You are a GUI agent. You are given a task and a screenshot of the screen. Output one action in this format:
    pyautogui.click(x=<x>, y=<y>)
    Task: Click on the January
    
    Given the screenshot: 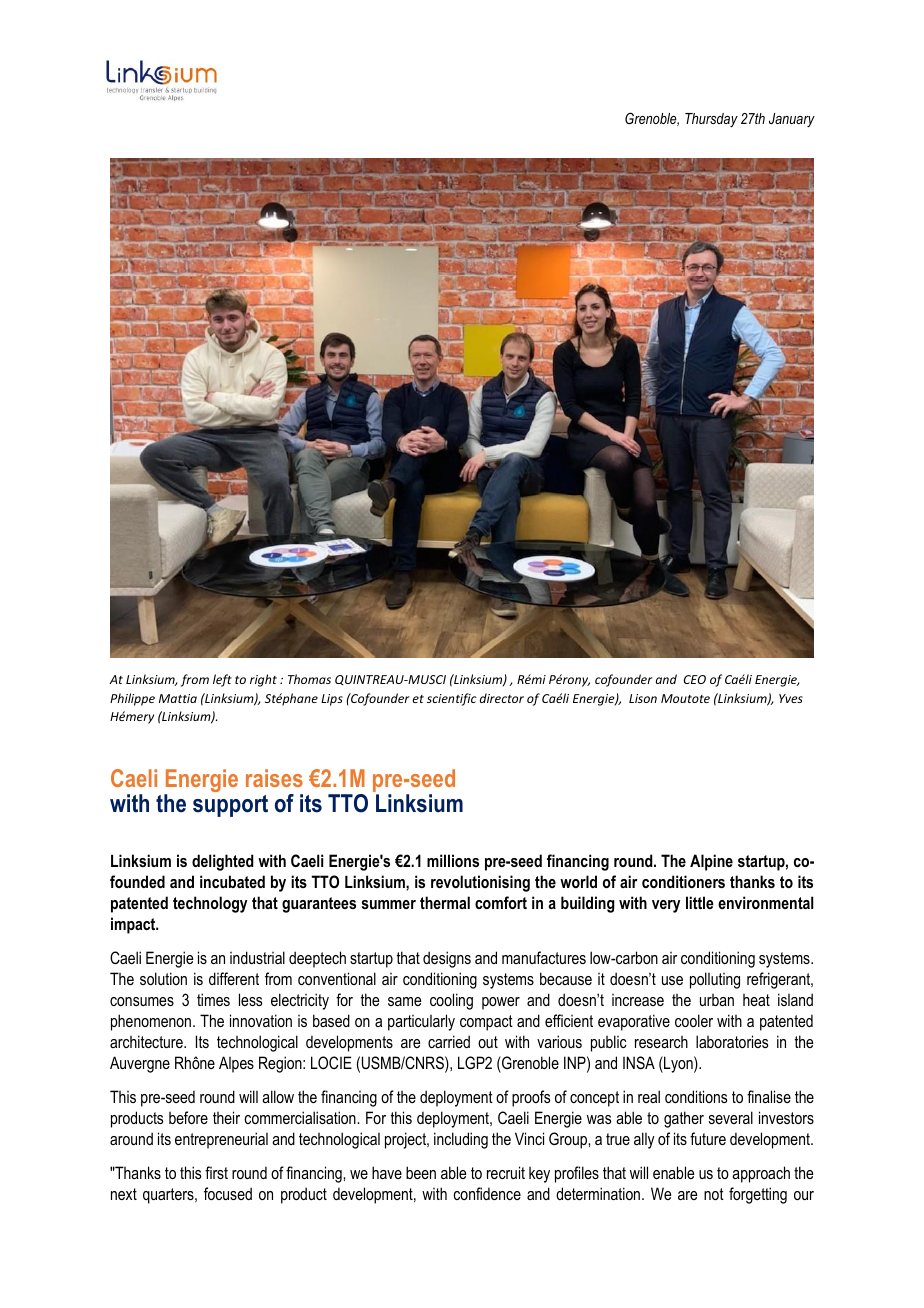 What is the action you would take?
    pyautogui.click(x=792, y=120)
